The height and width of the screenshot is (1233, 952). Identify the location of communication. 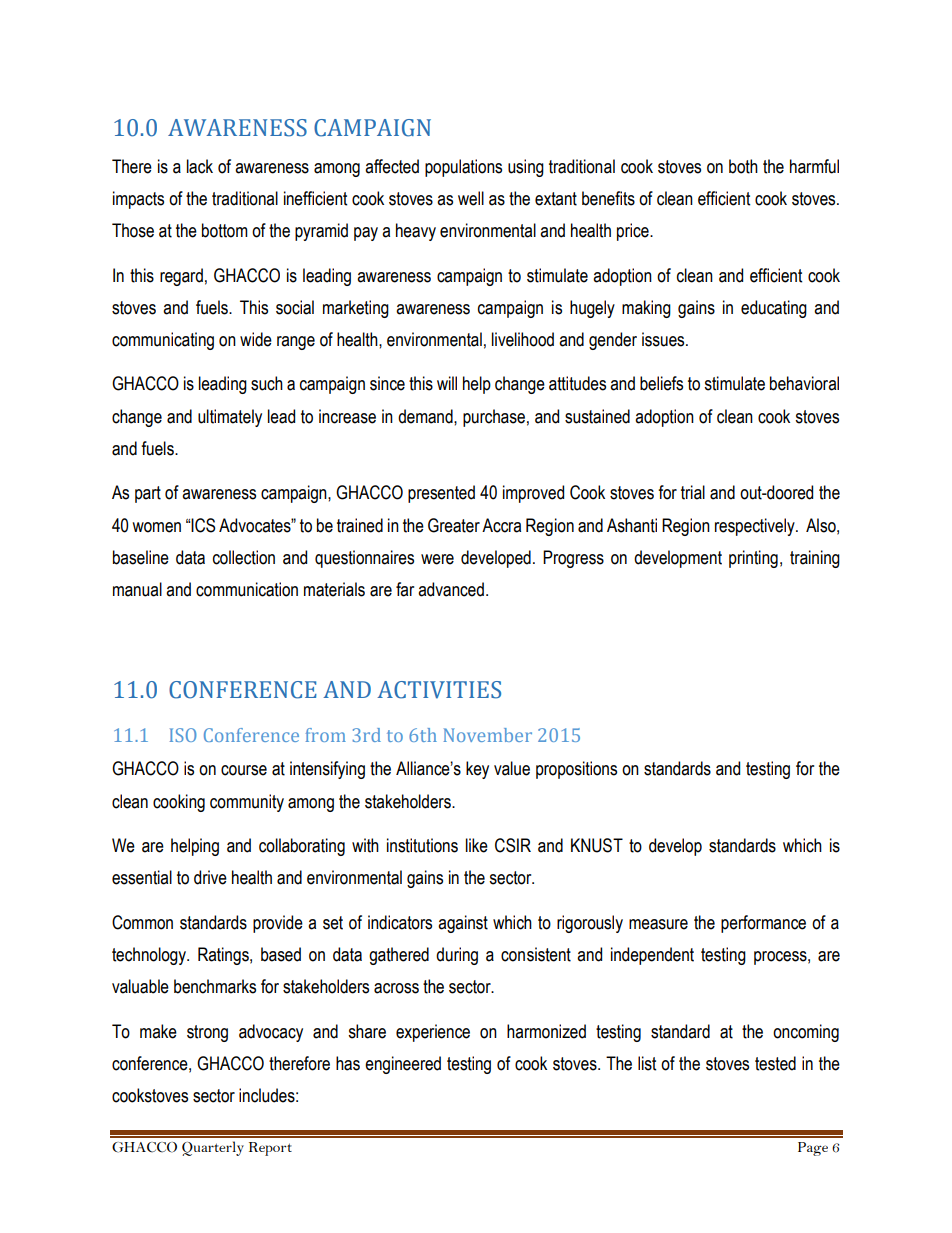
(247, 589).
